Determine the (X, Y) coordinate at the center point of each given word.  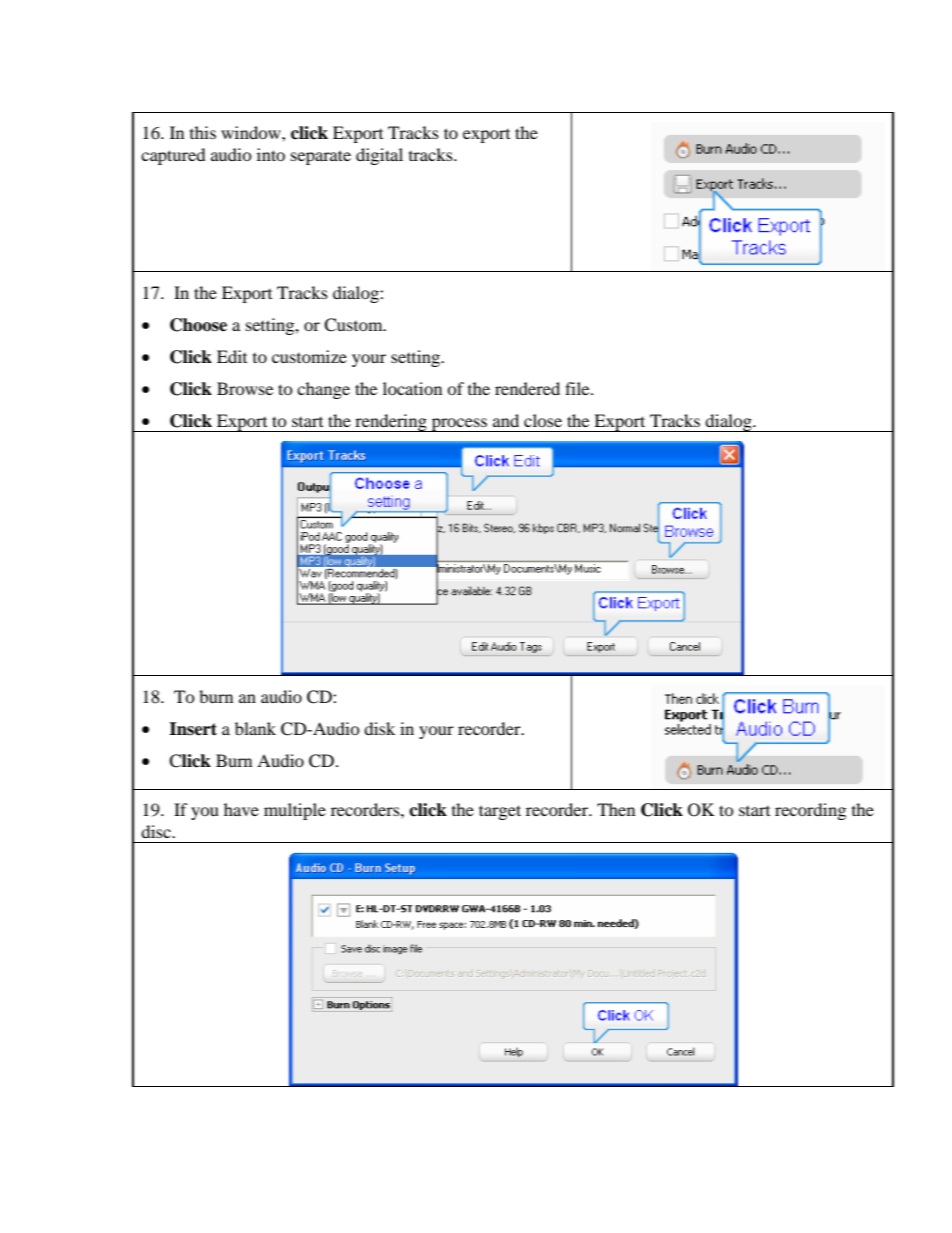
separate (321, 157)
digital (379, 156)
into (271, 154)
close (543, 420)
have (241, 809)
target (500, 812)
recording (810, 811)
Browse (245, 388)
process (459, 425)
